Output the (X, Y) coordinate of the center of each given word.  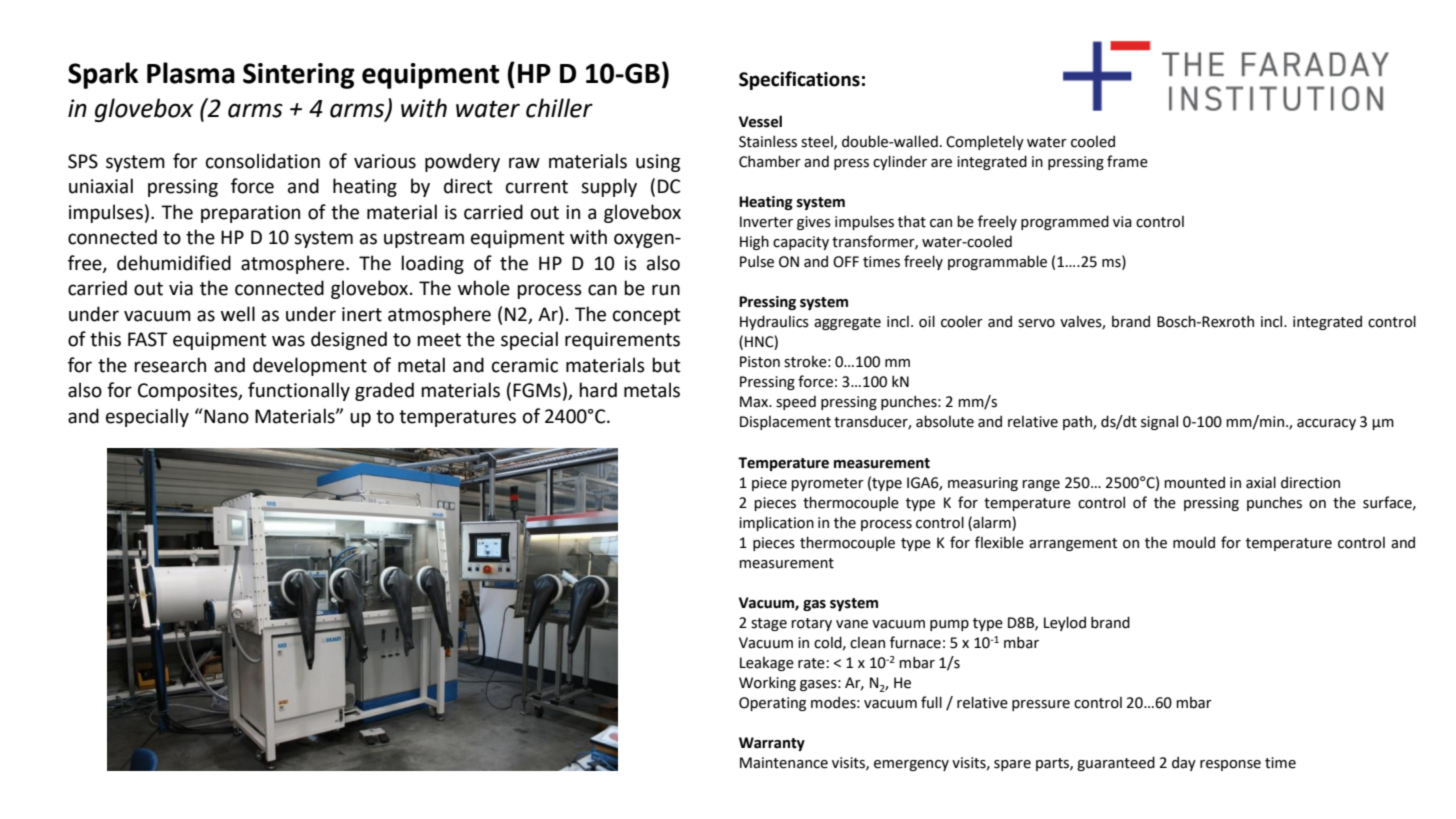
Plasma (191, 73)
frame (1127, 161)
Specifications (799, 80)
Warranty (772, 744)
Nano (225, 416)
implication (776, 523)
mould (1194, 542)
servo (1036, 323)
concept (647, 316)
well (238, 314)
